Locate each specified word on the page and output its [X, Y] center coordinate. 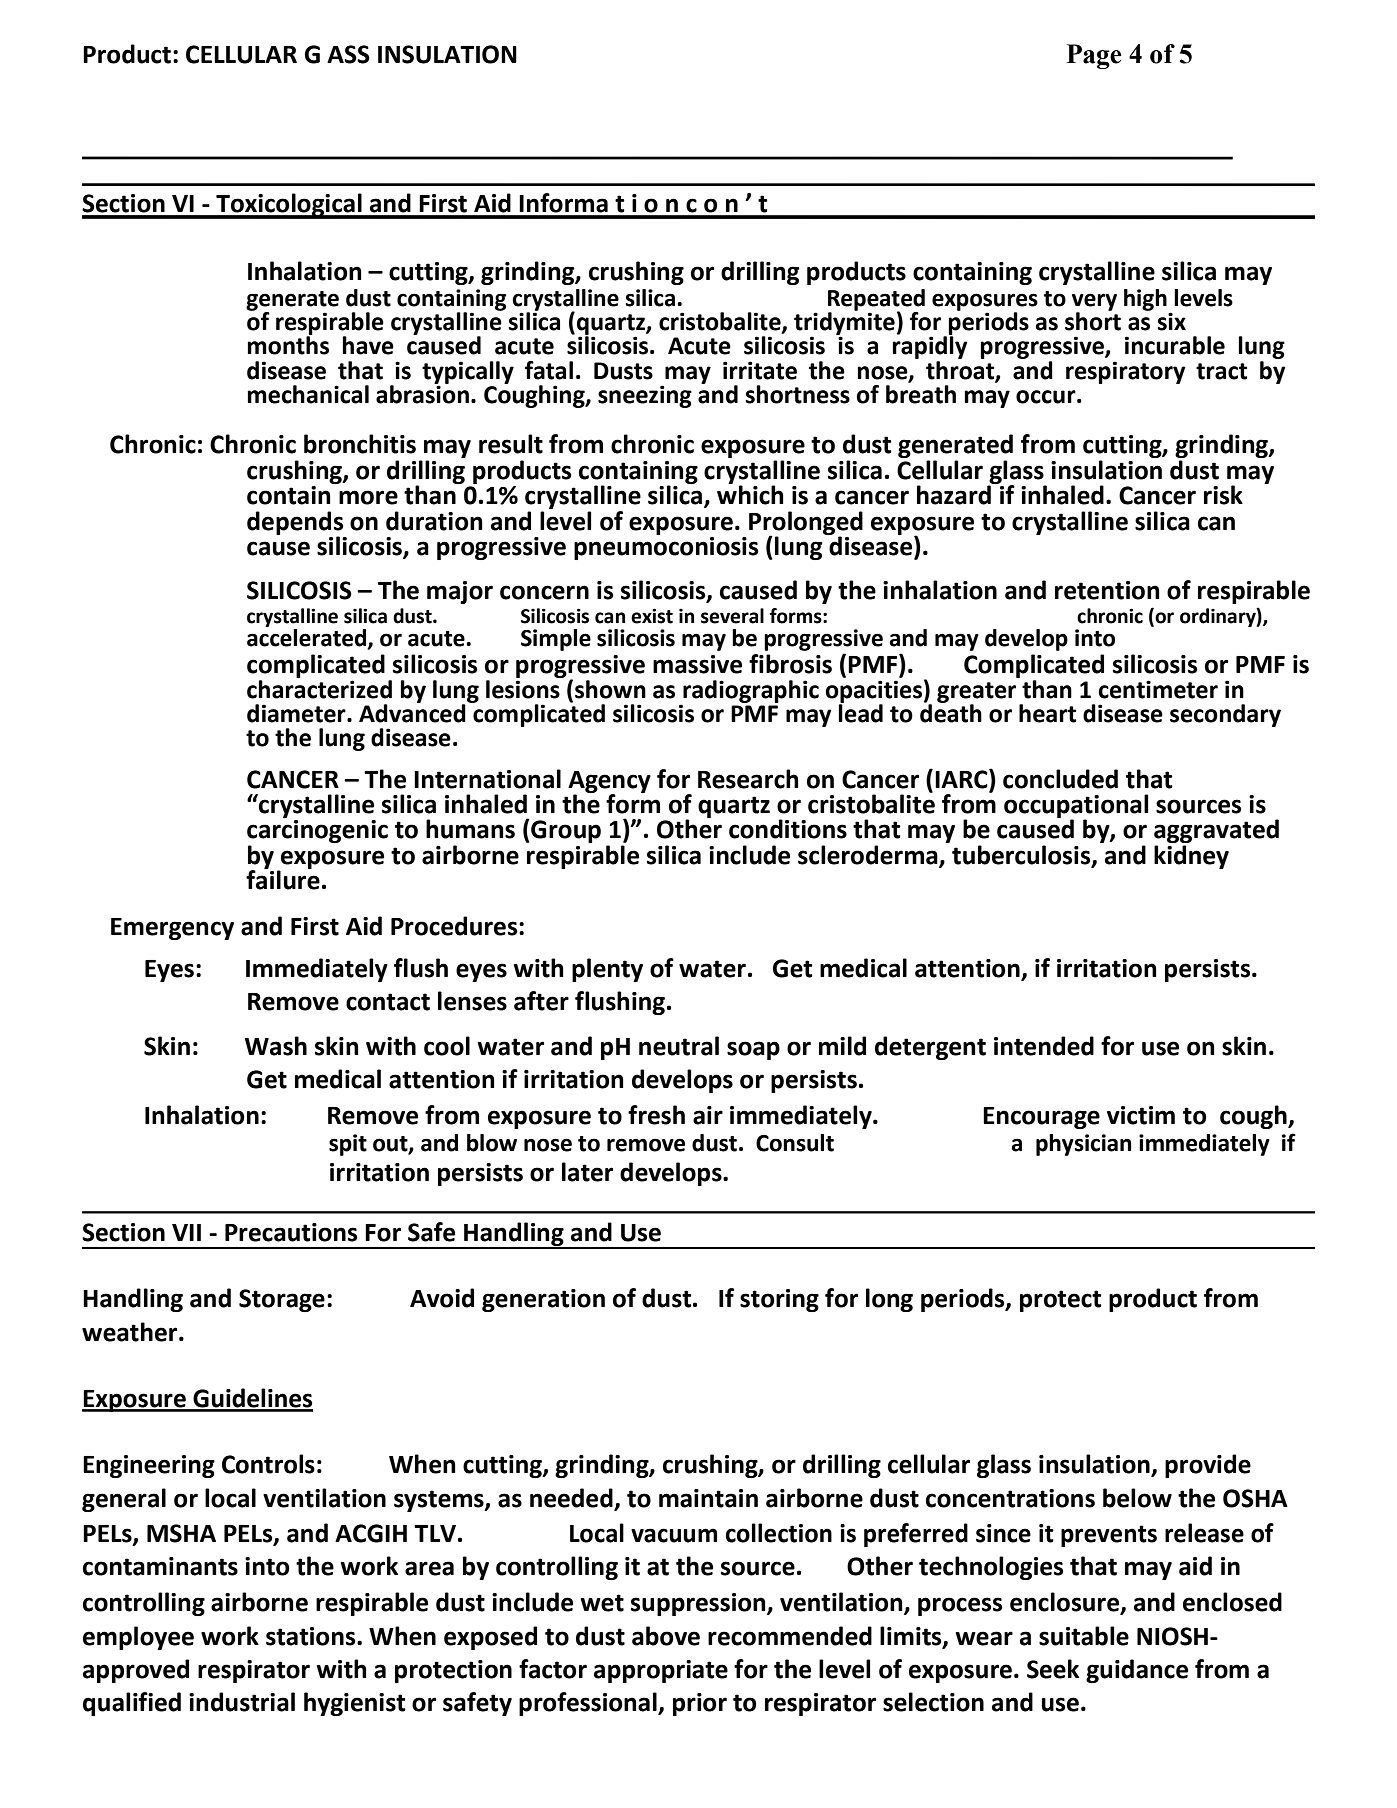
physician [1083, 1145]
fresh [656, 1115]
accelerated [308, 637]
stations [312, 1636]
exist [652, 616]
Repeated [876, 300]
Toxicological [289, 206]
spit [348, 1145]
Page [1094, 56]
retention [1107, 590]
